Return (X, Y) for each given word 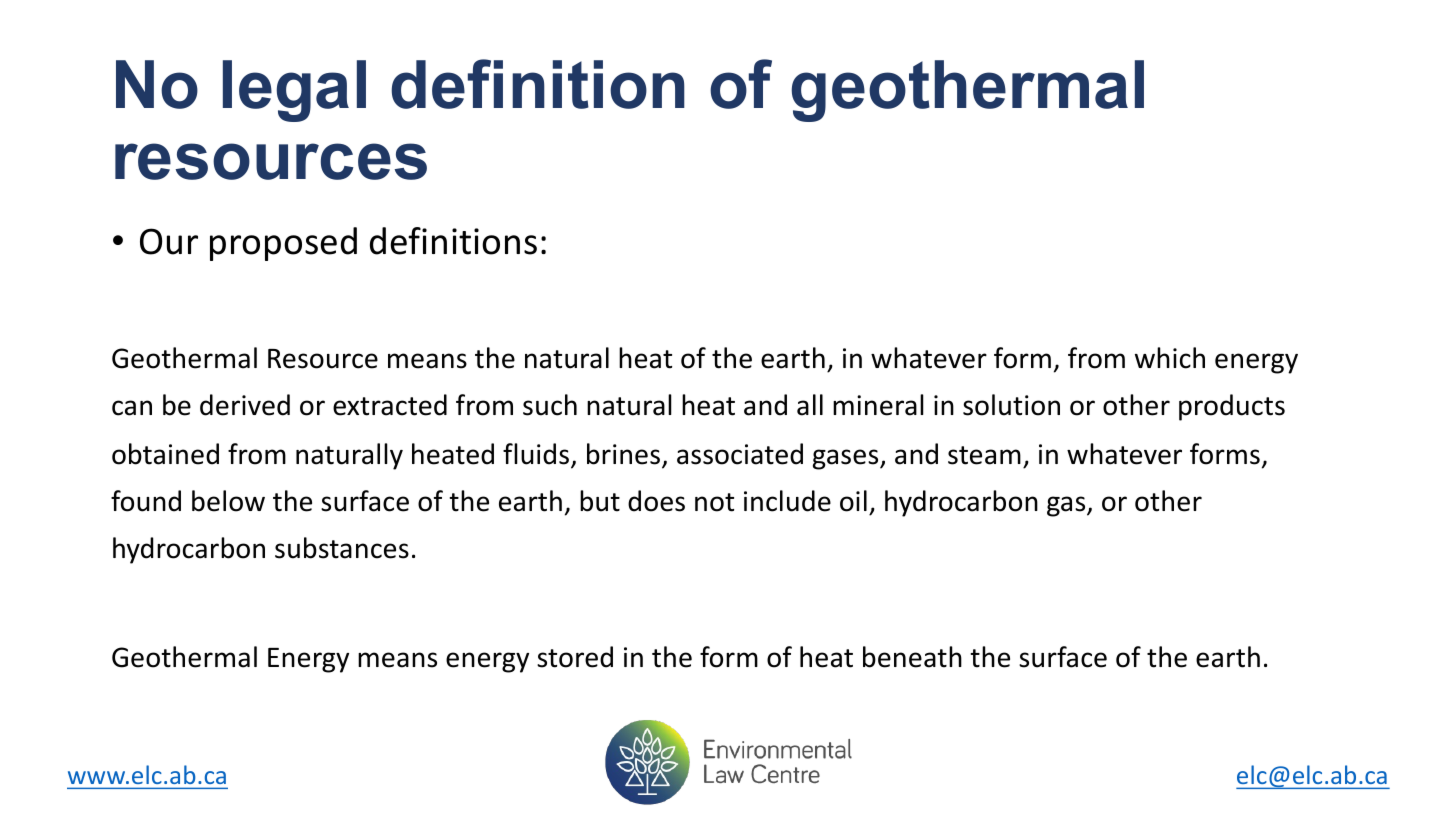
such (550, 405)
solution (1011, 405)
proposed (283, 244)
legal (294, 91)
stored (575, 657)
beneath (912, 657)
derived (245, 405)
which (1170, 358)
